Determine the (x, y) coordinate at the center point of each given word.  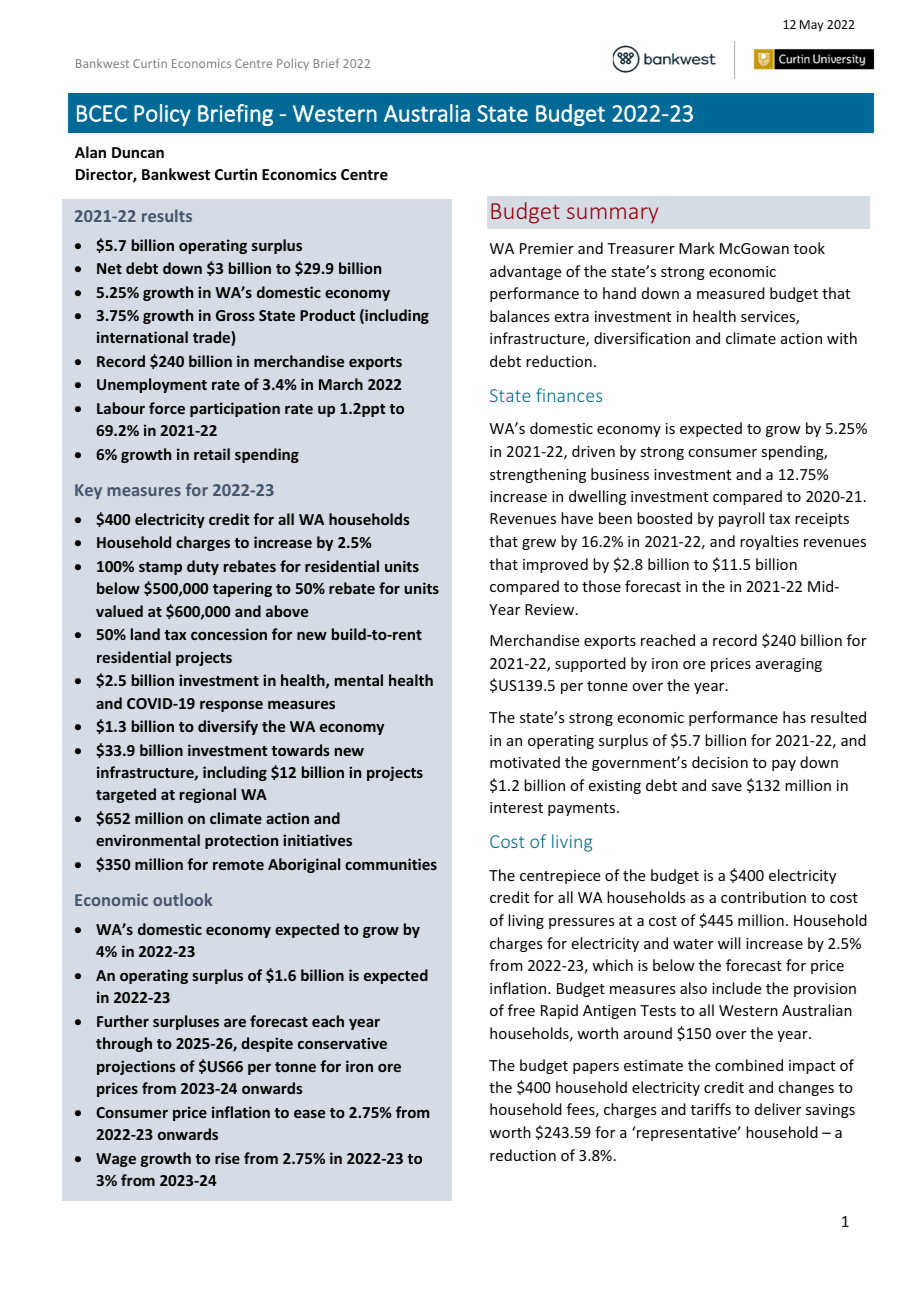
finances (569, 395)
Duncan (138, 152)
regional (208, 795)
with (842, 338)
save (727, 787)
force (167, 408)
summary (612, 215)
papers (596, 1068)
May (811, 26)
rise (227, 1158)
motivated (525, 762)
